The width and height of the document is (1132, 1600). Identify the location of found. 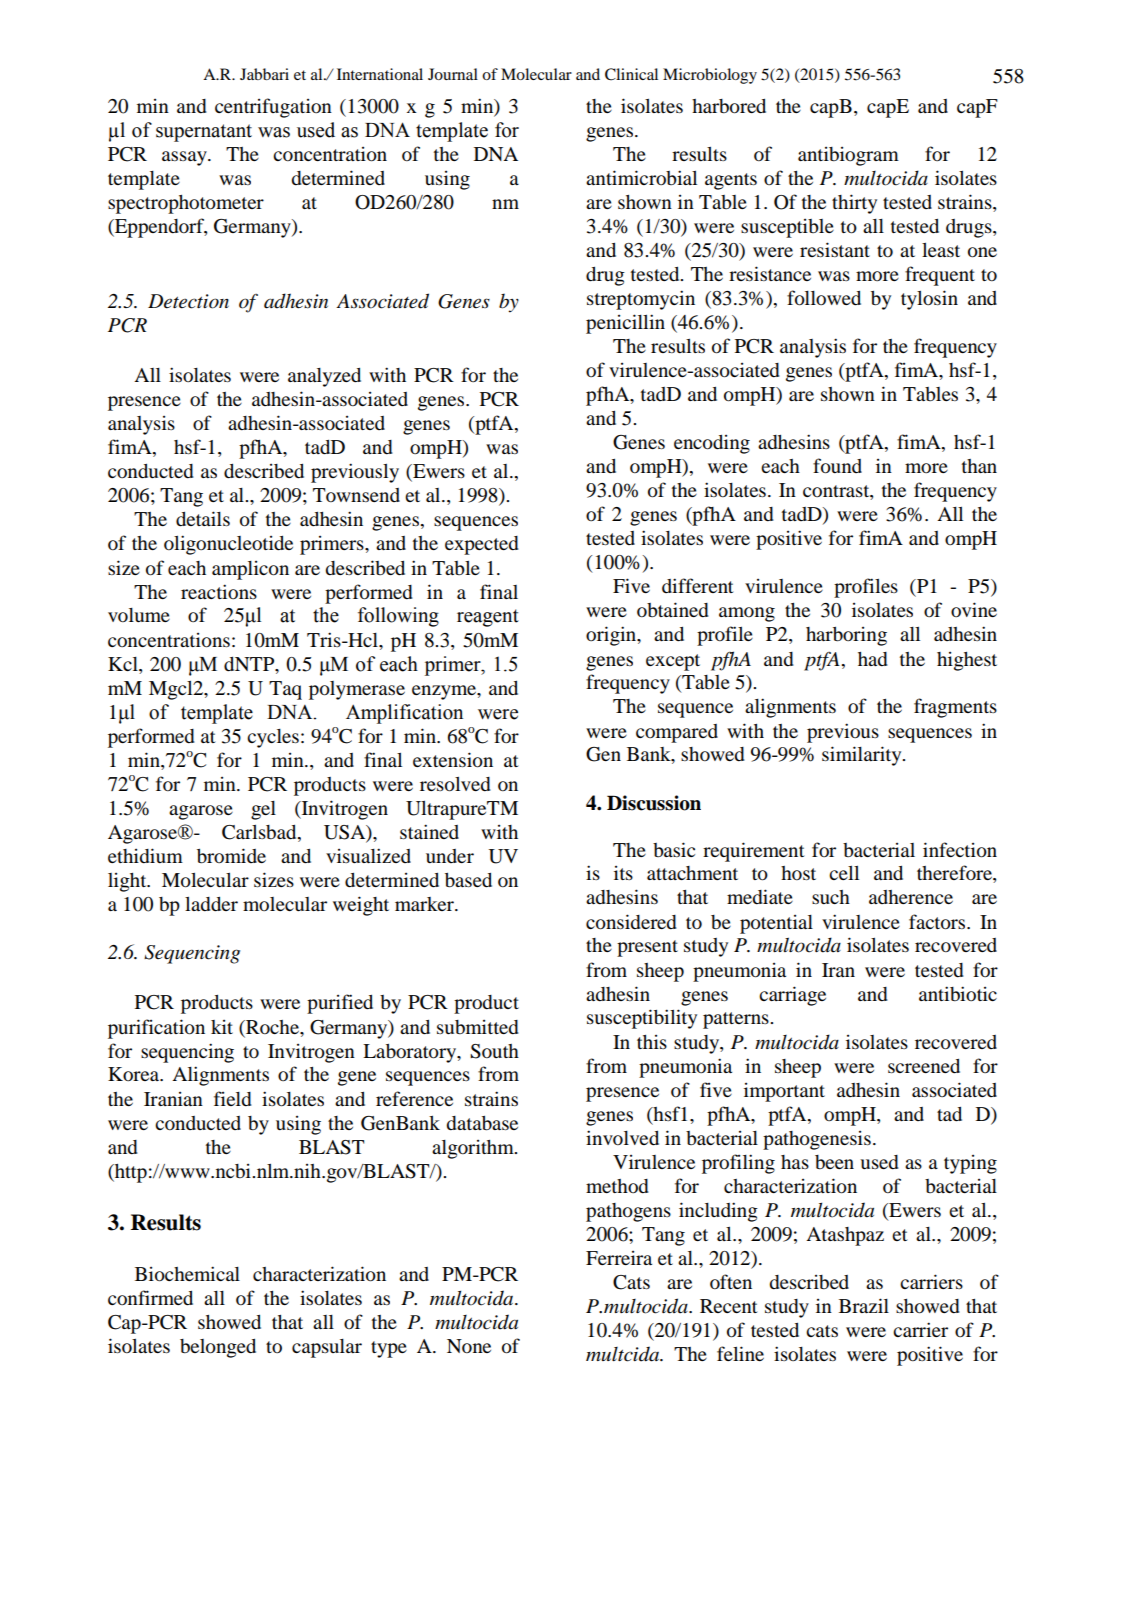
(837, 466).
